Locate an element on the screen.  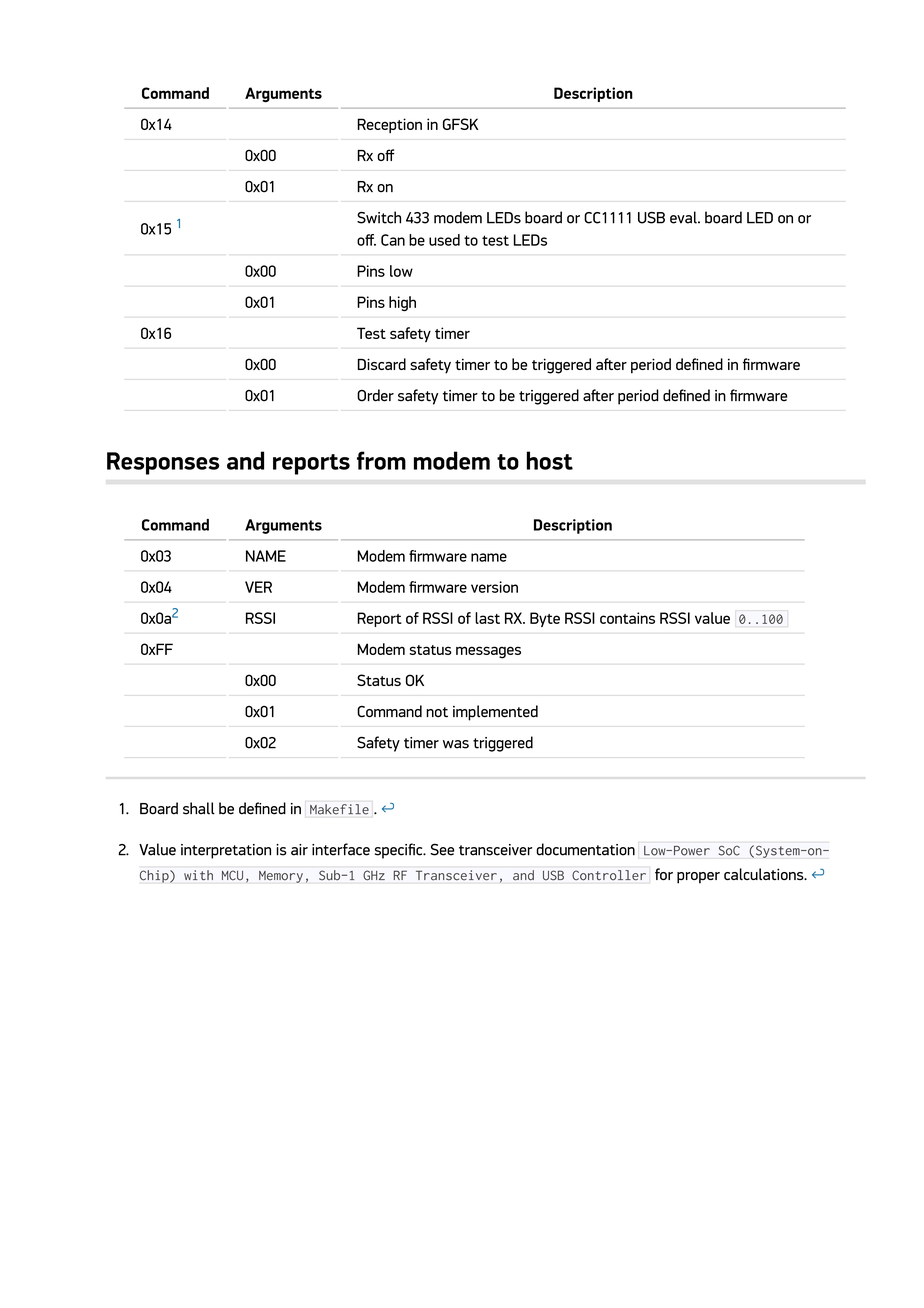
Switch is located at coordinates (379, 217).
